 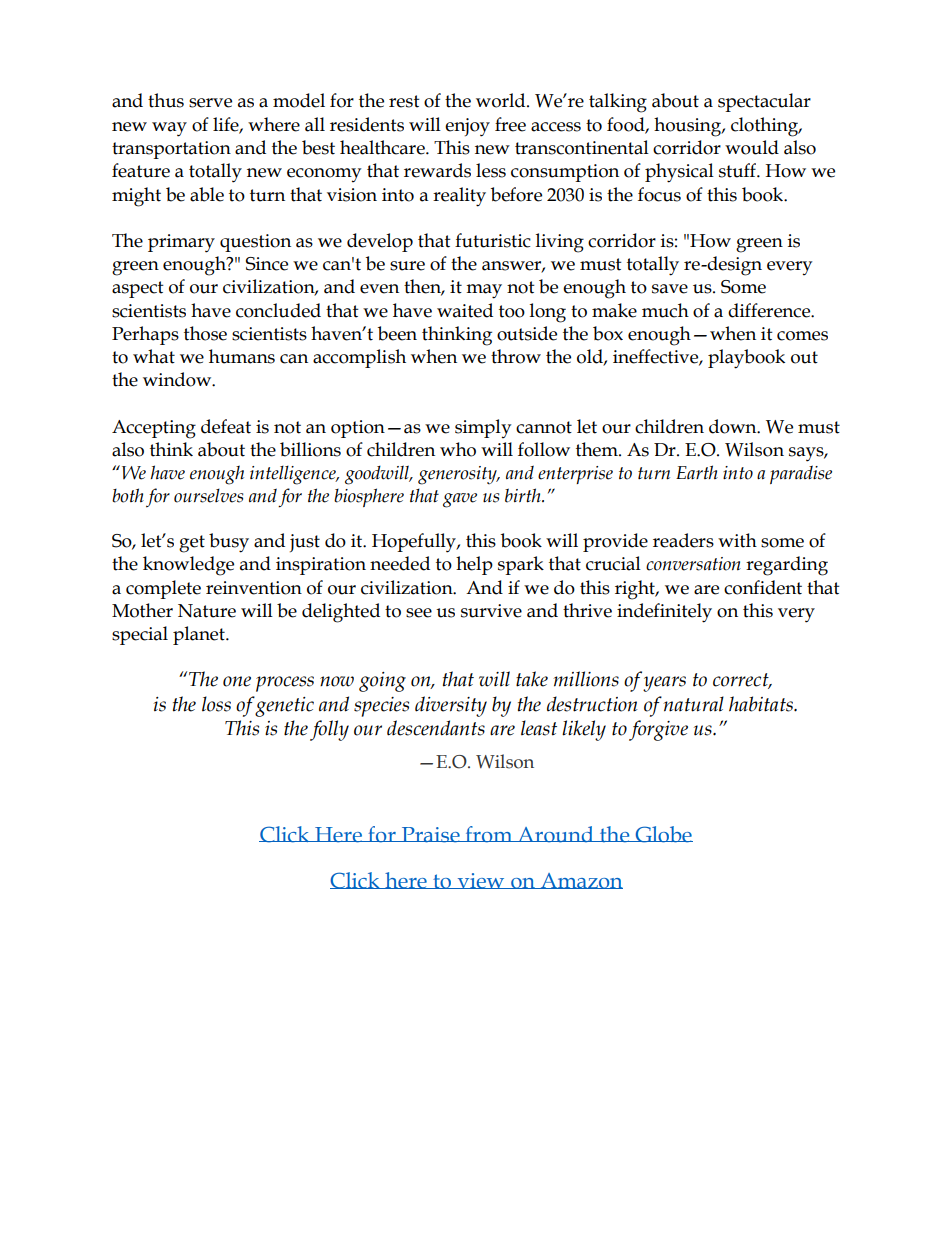 What do you see at coordinates (208, 495) in the page?
I see `ourselves` at bounding box center [208, 495].
